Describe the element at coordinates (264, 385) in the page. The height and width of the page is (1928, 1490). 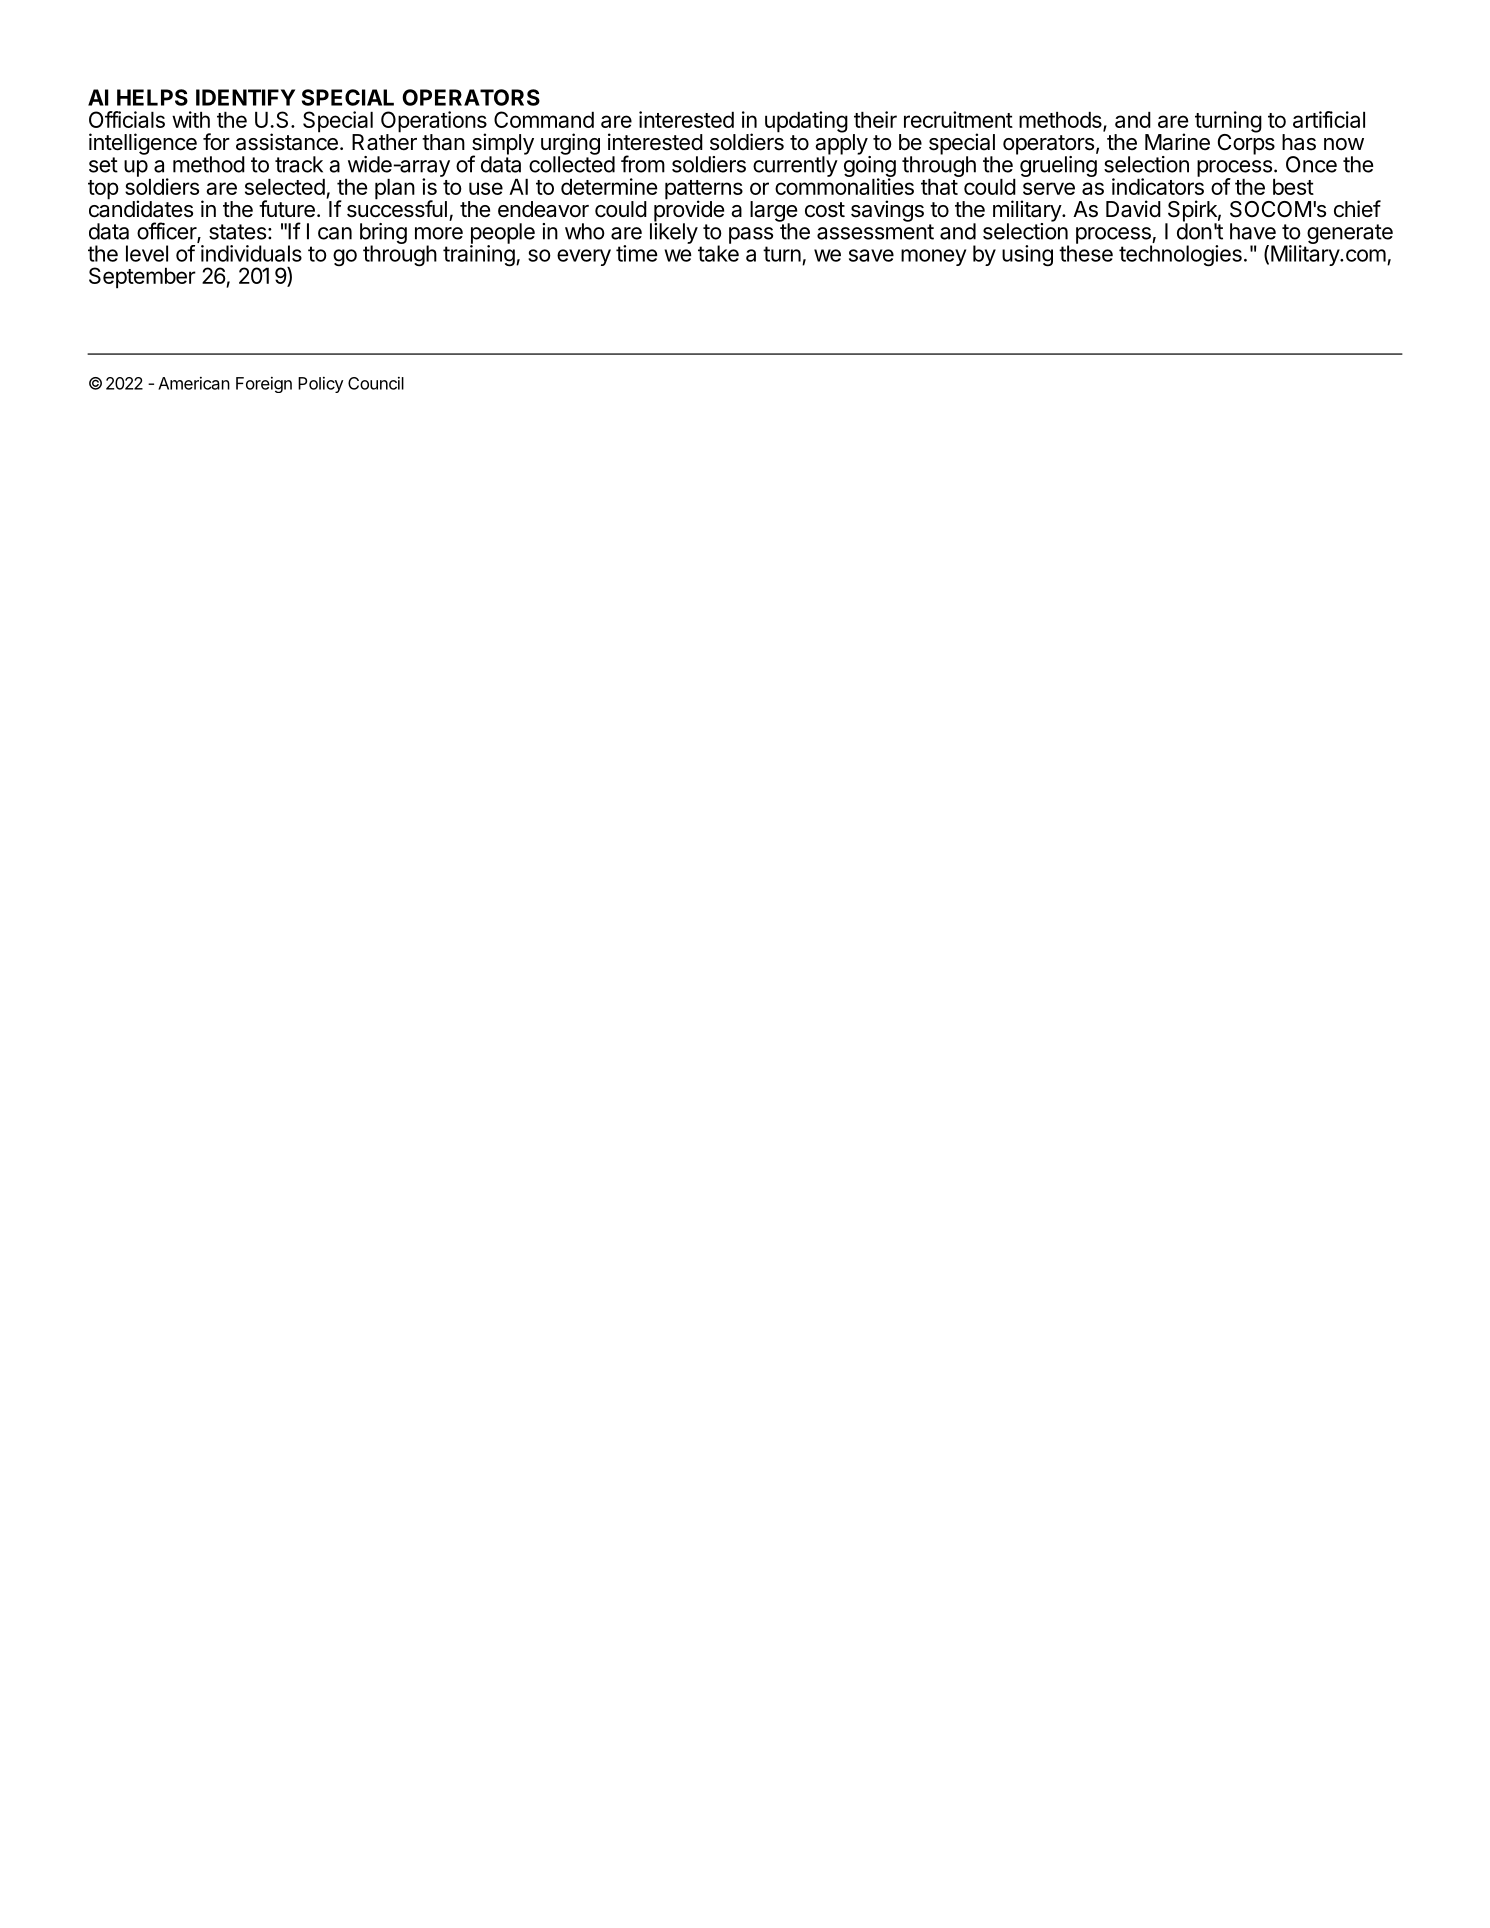
I see `Foreign` at that location.
